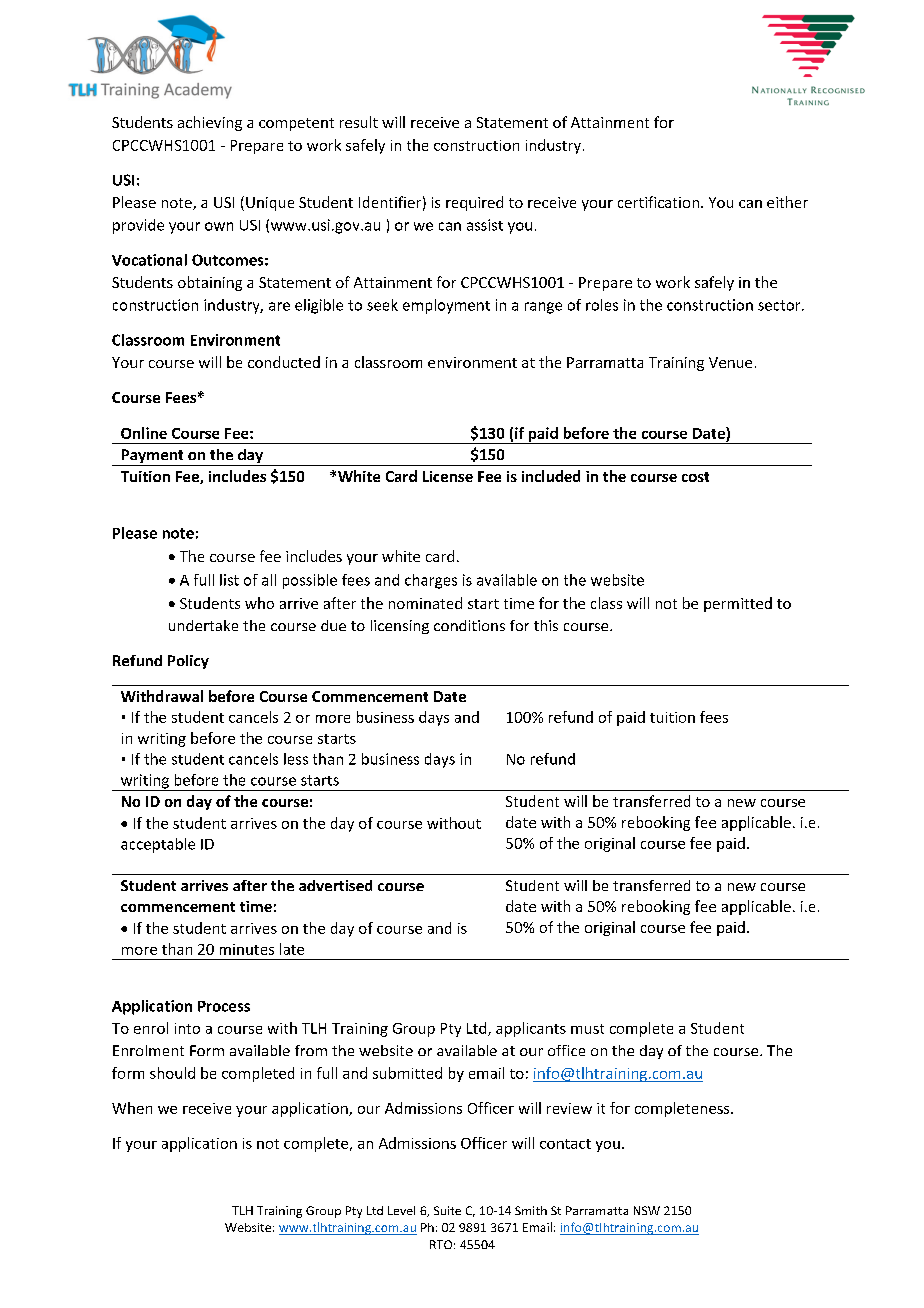 This page has height=1308, width=924. What do you see at coordinates (132, 1108) in the page?
I see `When` at bounding box center [132, 1108].
